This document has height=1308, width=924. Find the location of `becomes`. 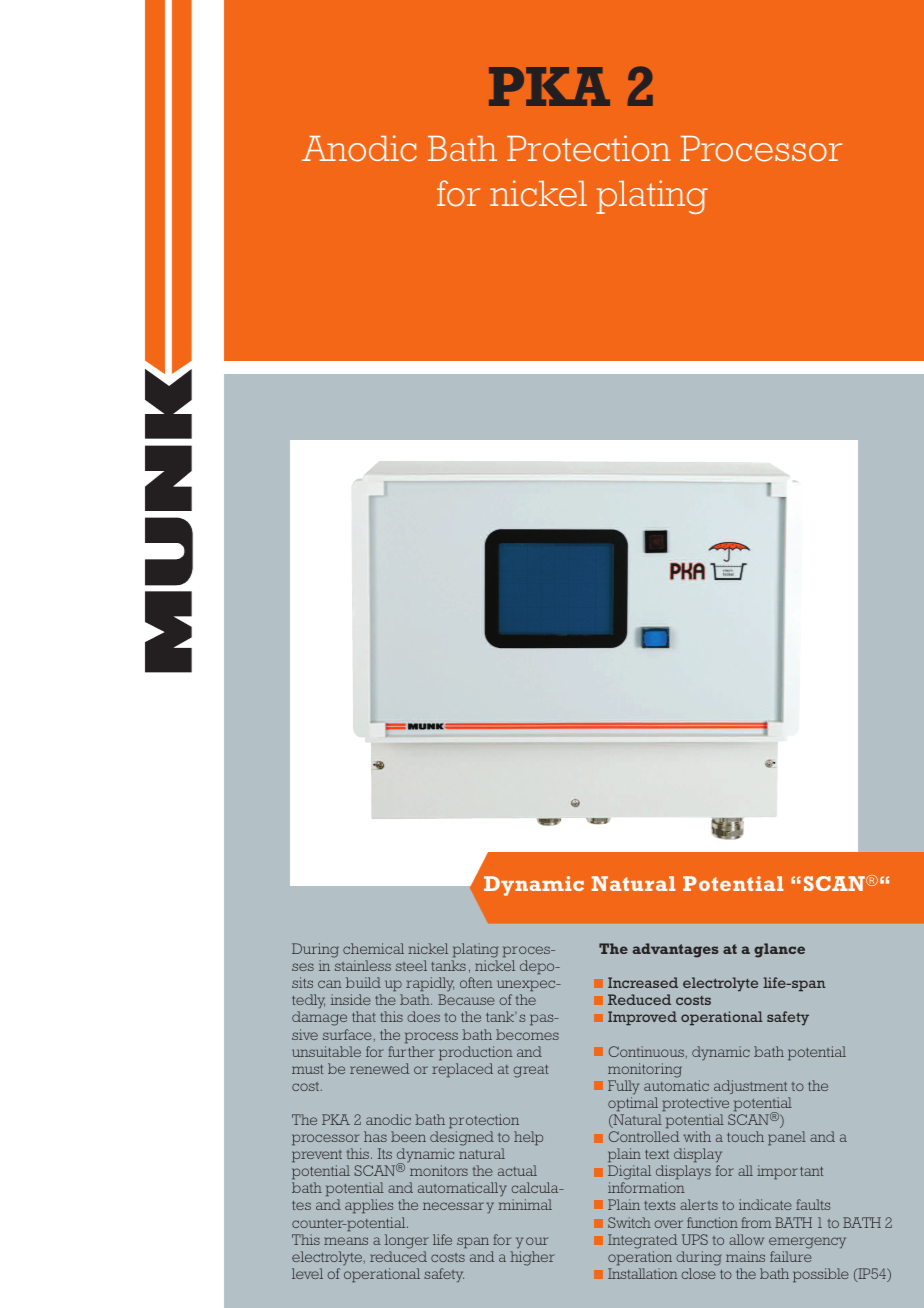

becomes is located at coordinates (527, 1034).
